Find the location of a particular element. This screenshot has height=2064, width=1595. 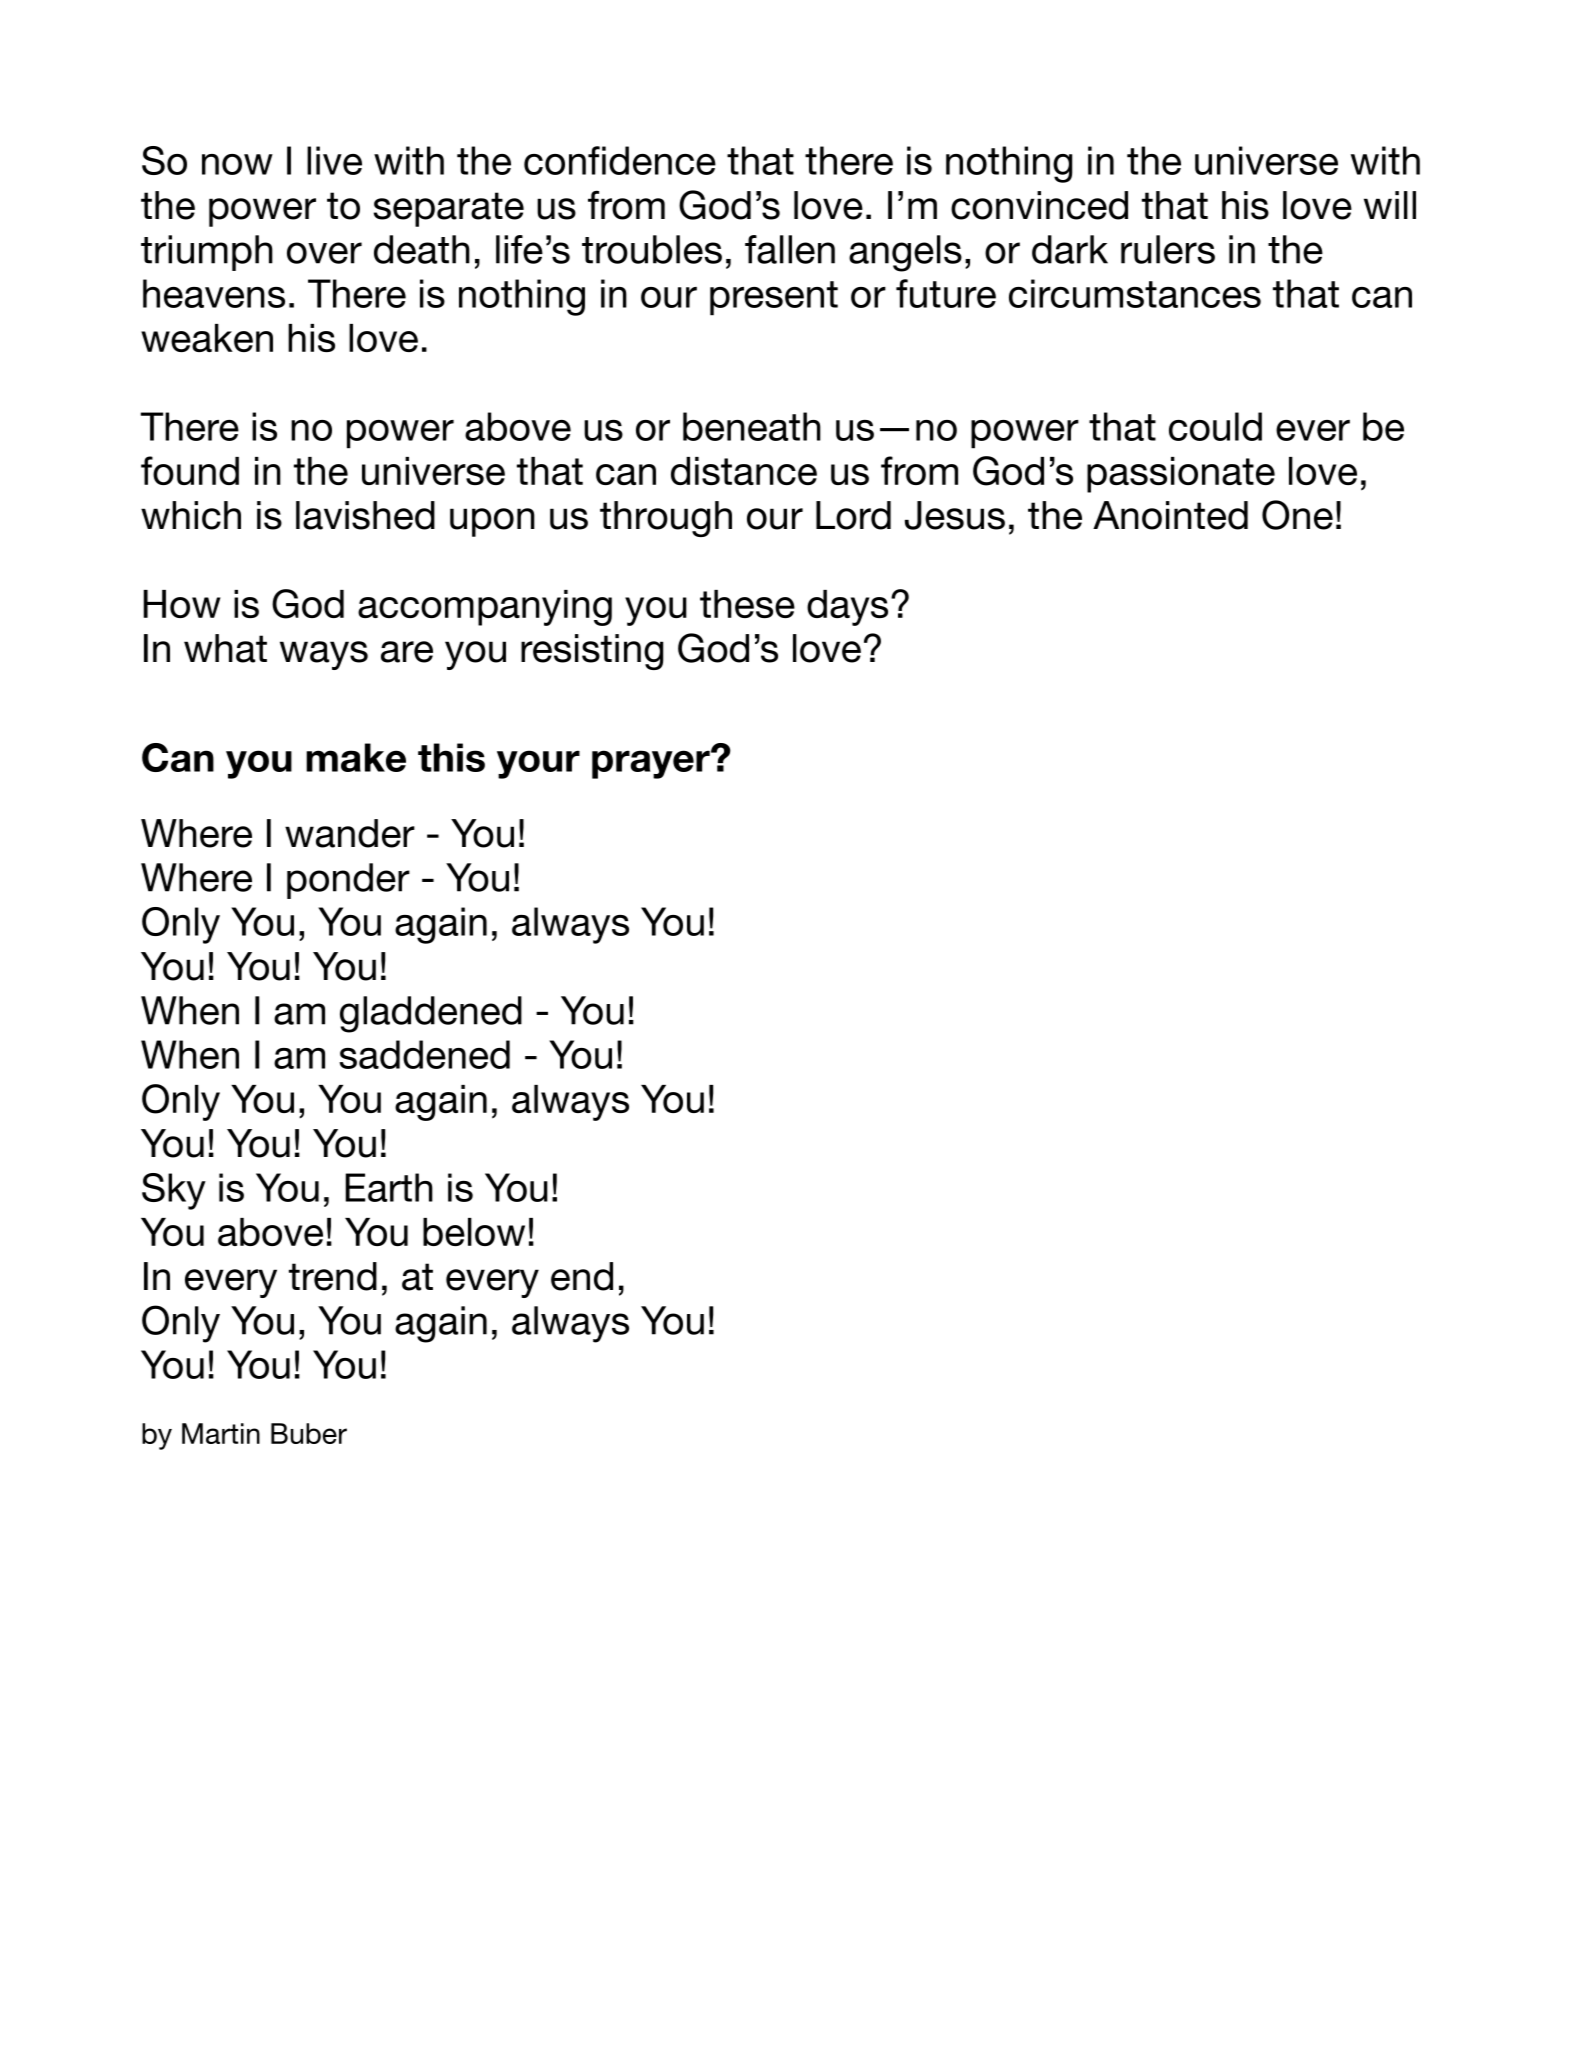

days is located at coordinates (847, 608).
